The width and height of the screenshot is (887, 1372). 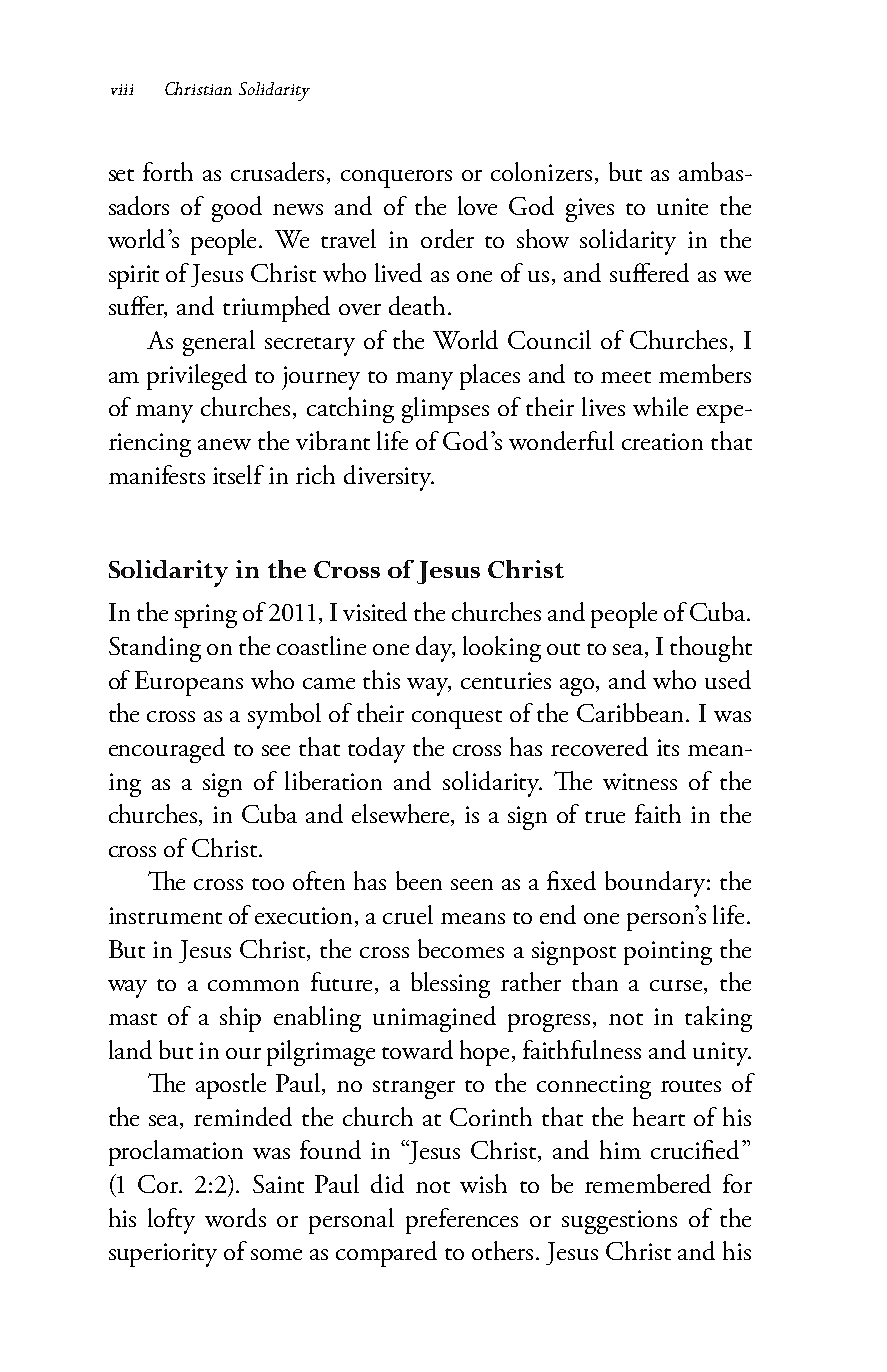 What do you see at coordinates (396, 179) in the screenshot?
I see `conquerors` at bounding box center [396, 179].
